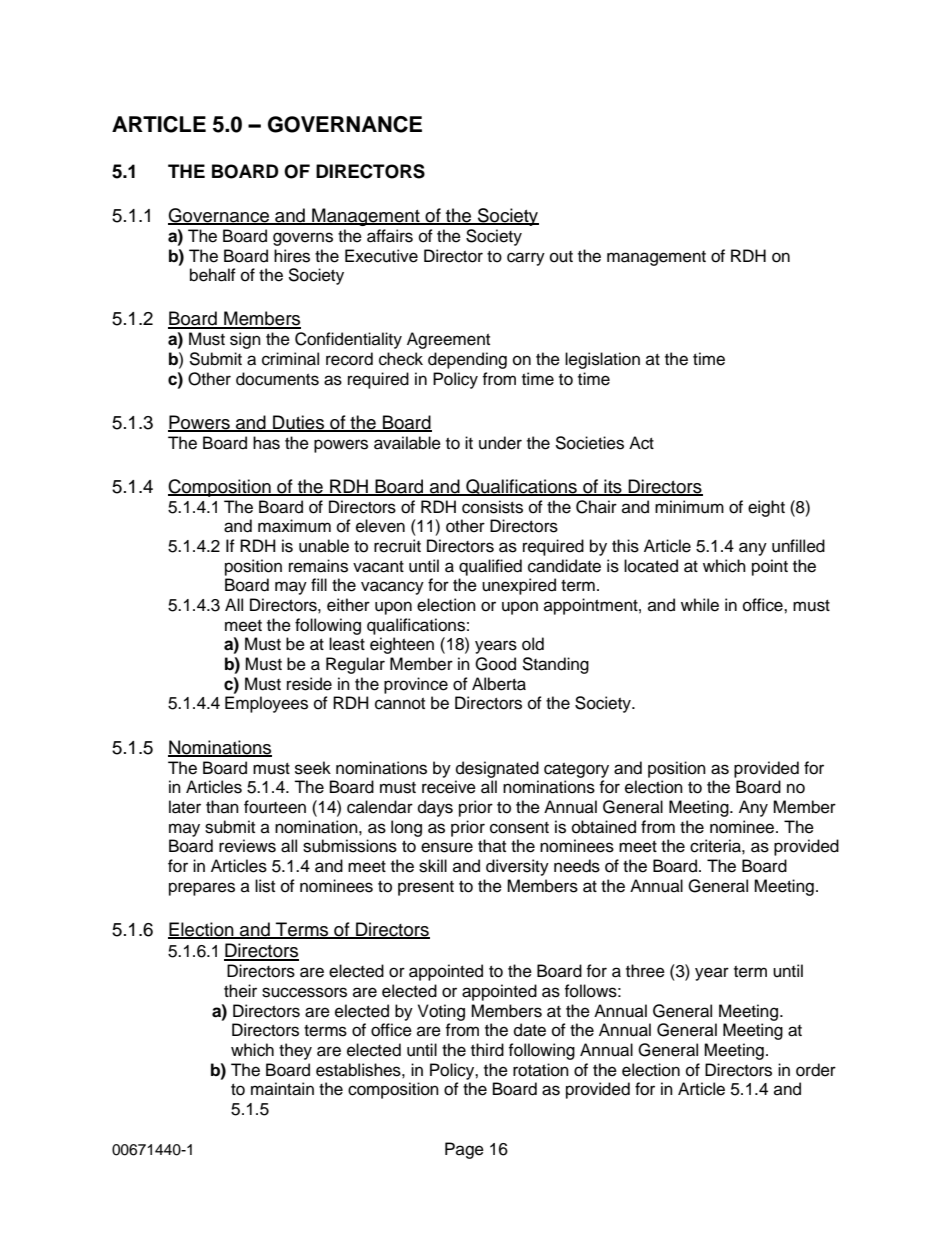  Describe the element at coordinates (292, 256) in the page. I see `hires` at that location.
